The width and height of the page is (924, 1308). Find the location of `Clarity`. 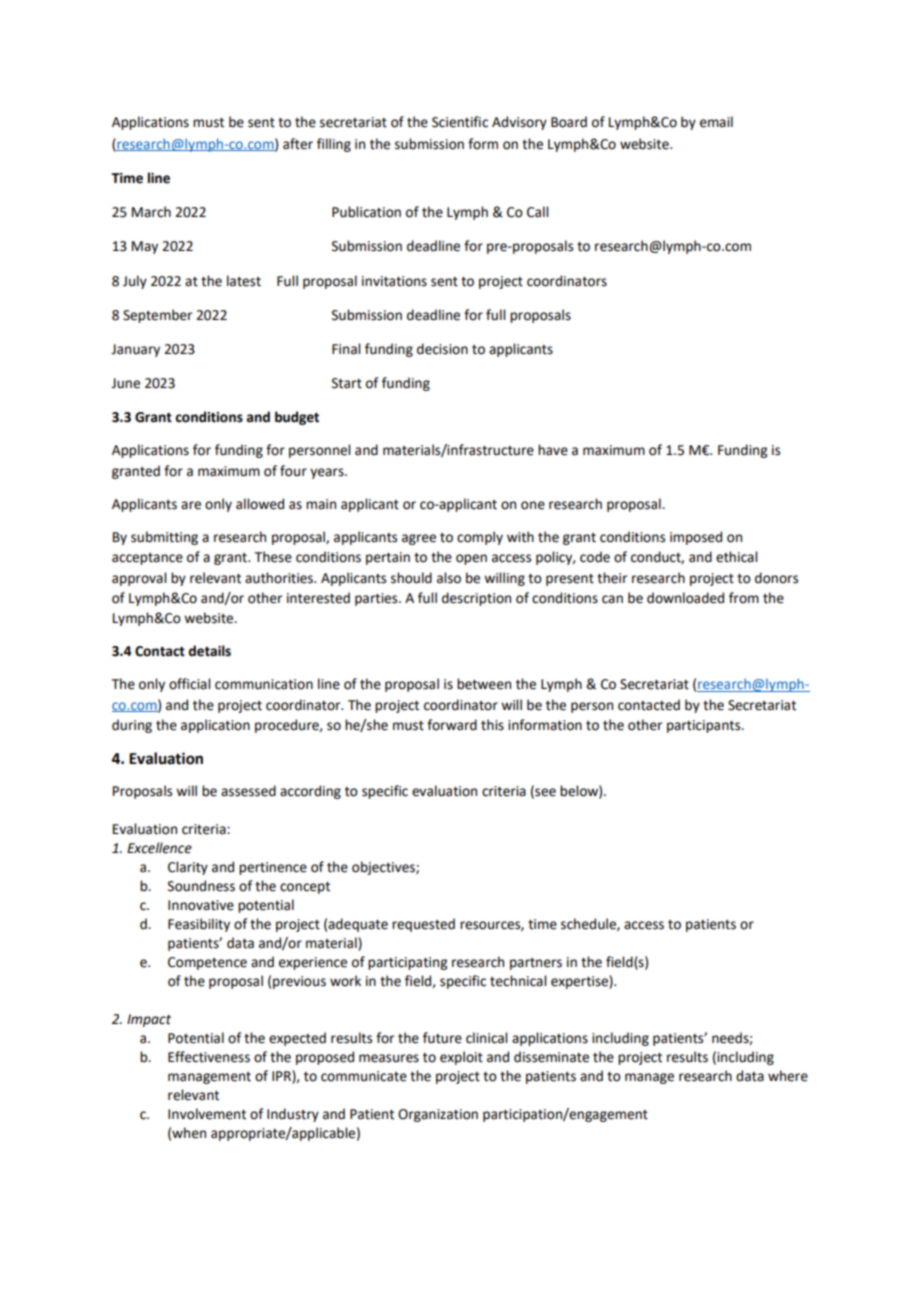

Clarity is located at coordinates (188, 868).
